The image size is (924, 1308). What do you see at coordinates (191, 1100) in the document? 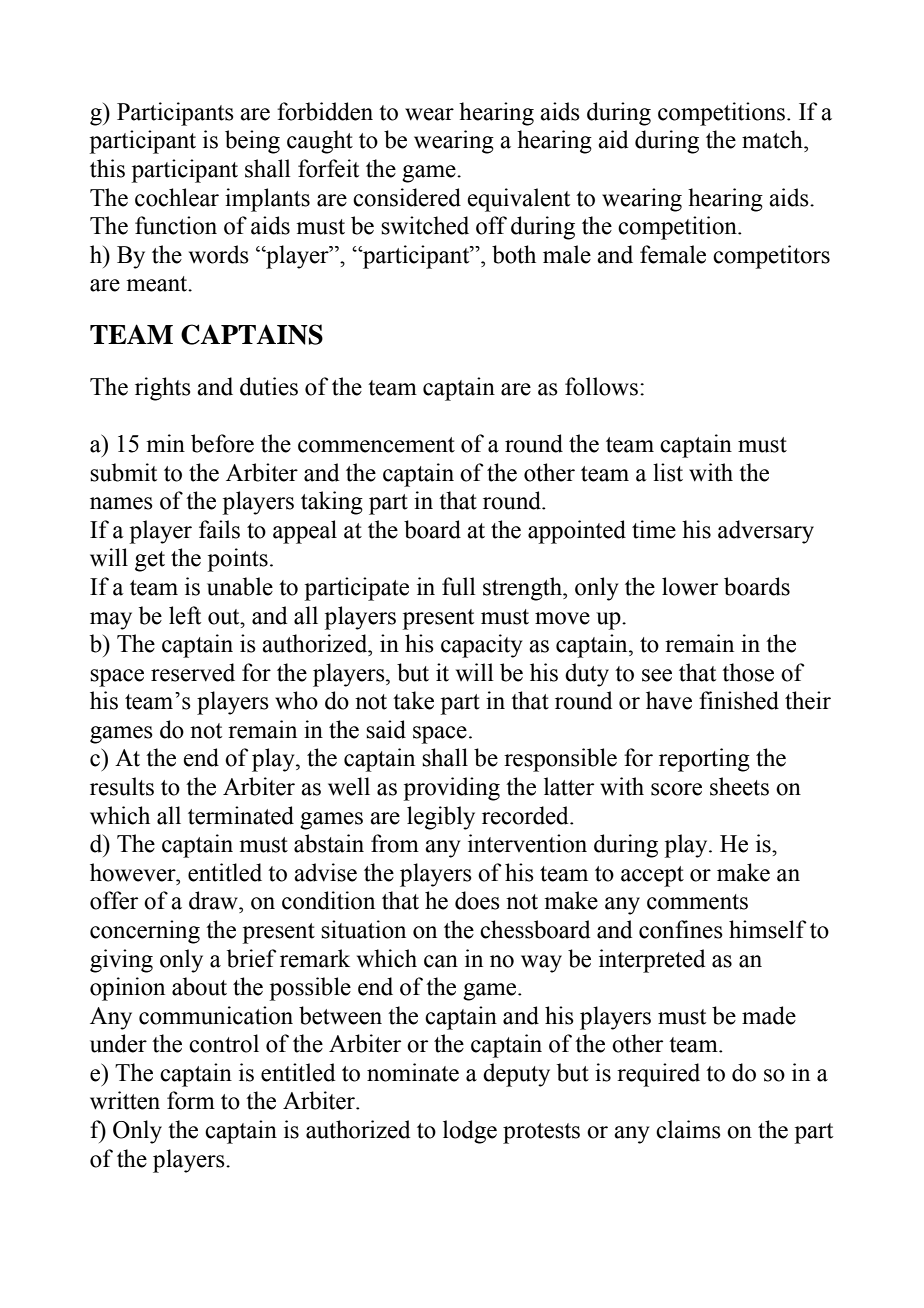
I see `form` at bounding box center [191, 1100].
